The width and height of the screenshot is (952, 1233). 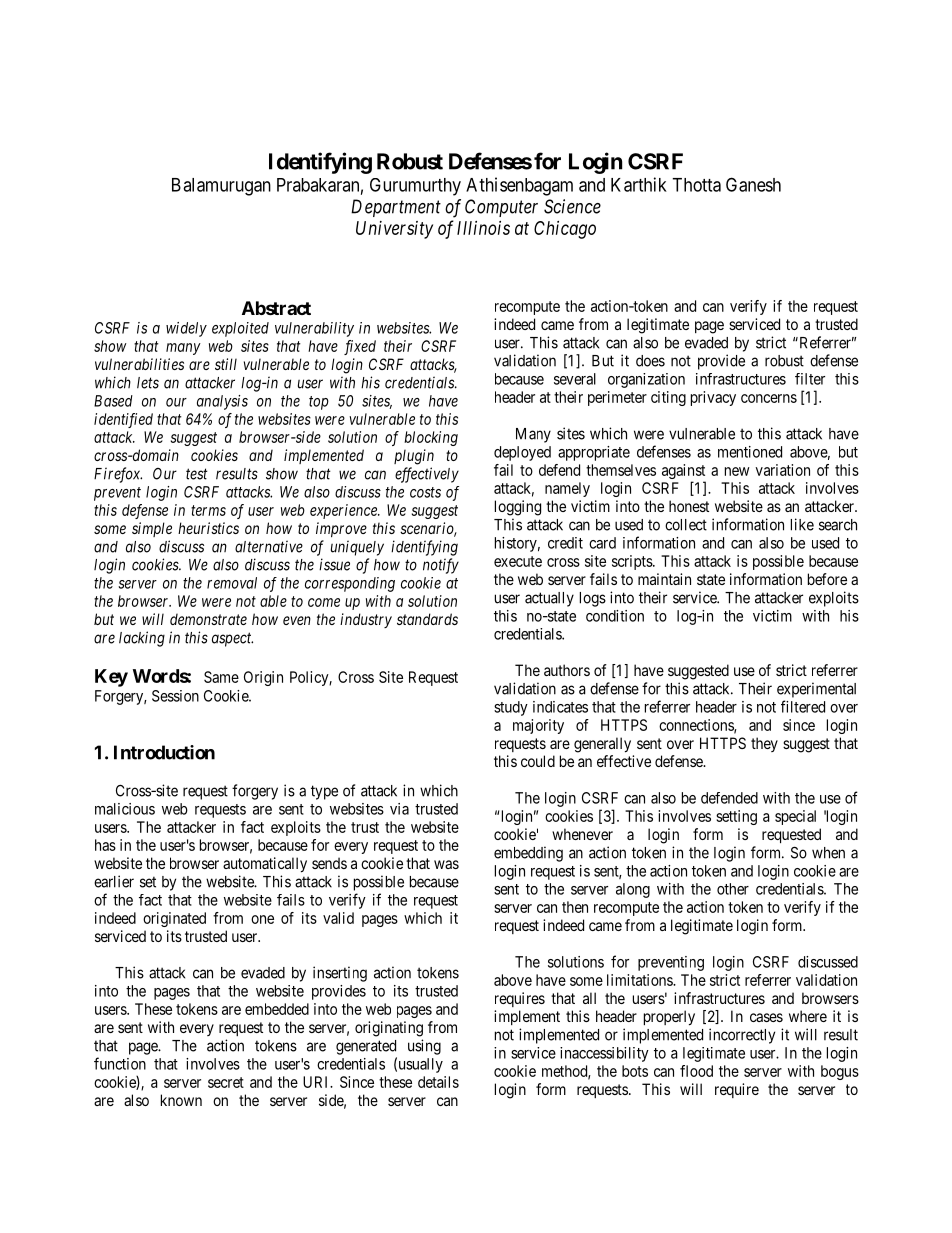 What do you see at coordinates (431, 438) in the screenshot?
I see `blocking` at bounding box center [431, 438].
